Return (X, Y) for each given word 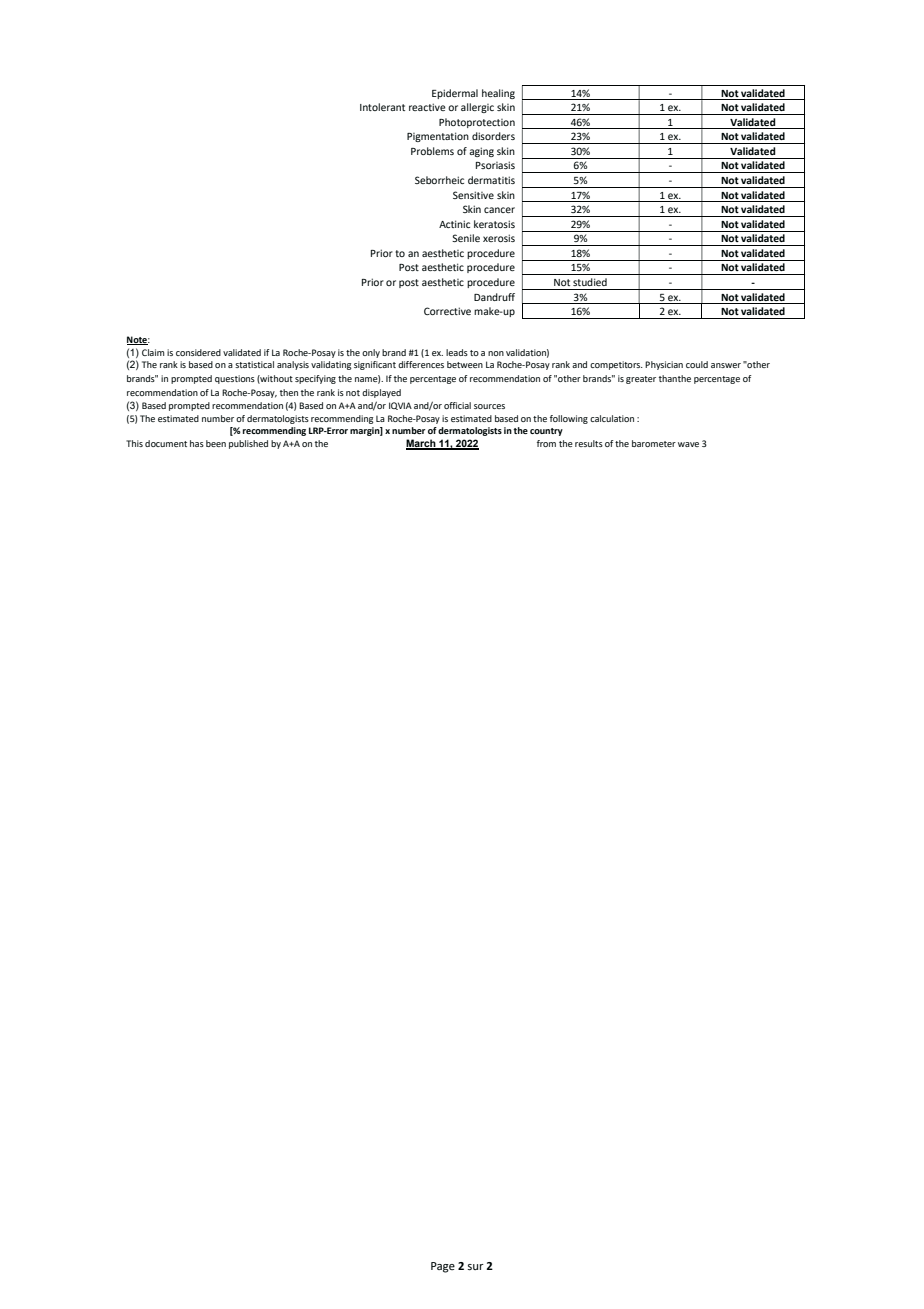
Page (443, 1267)
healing (498, 94)
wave (688, 444)
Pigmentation (438, 137)
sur (475, 1267)
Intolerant (382, 107)
